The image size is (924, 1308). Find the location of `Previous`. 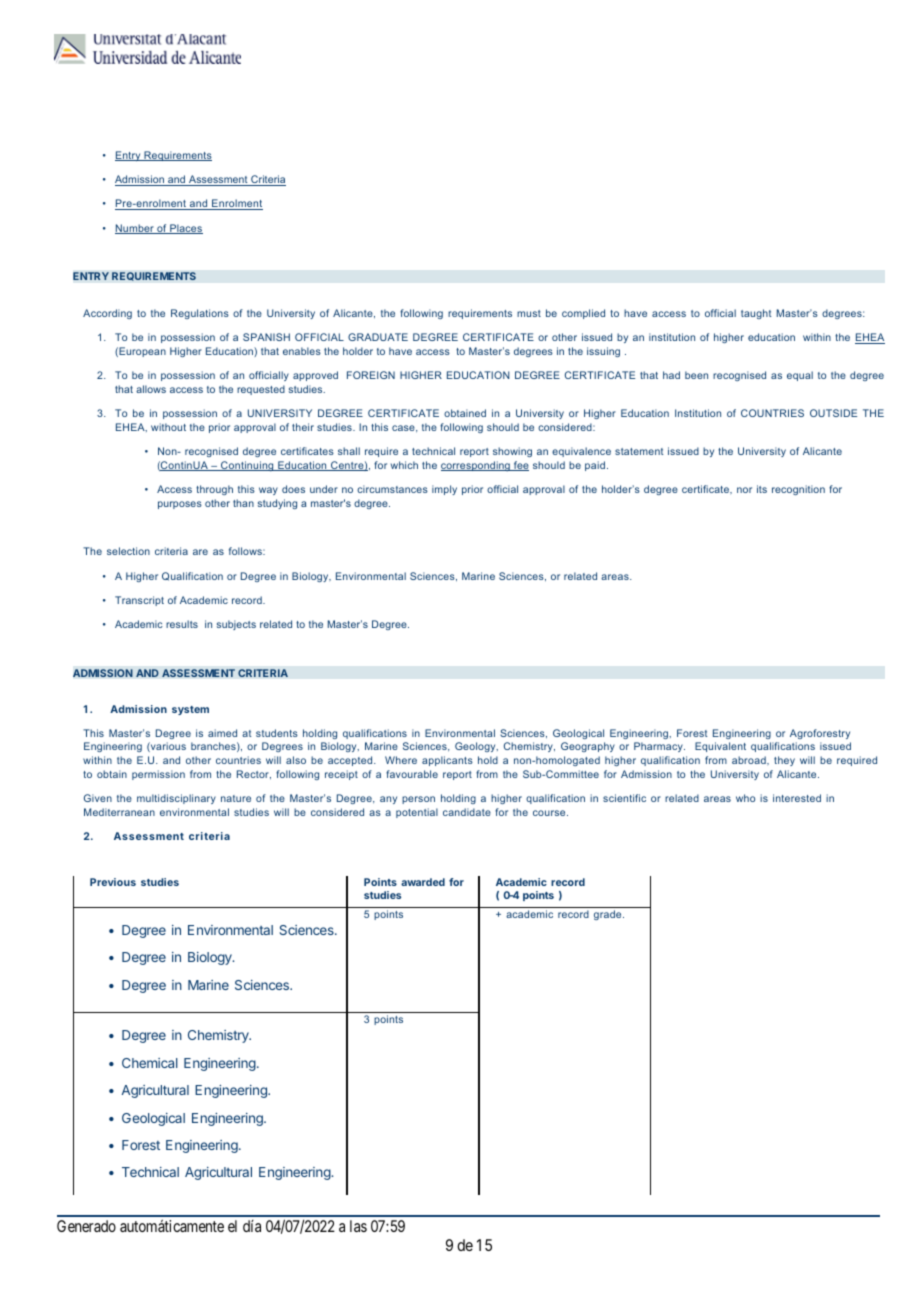

Previous is located at coordinates (113, 882).
